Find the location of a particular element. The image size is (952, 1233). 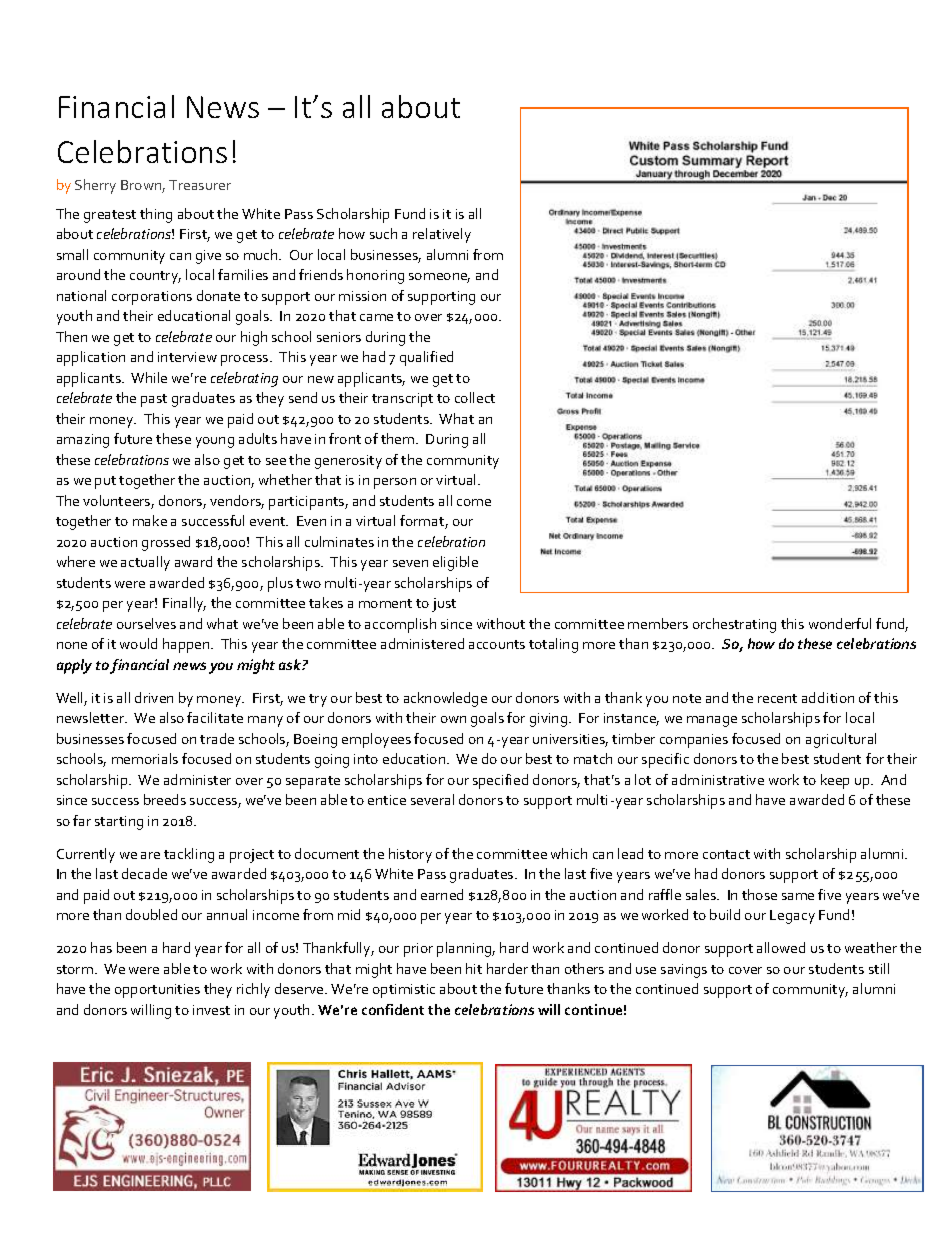

specified is located at coordinates (500, 781).
